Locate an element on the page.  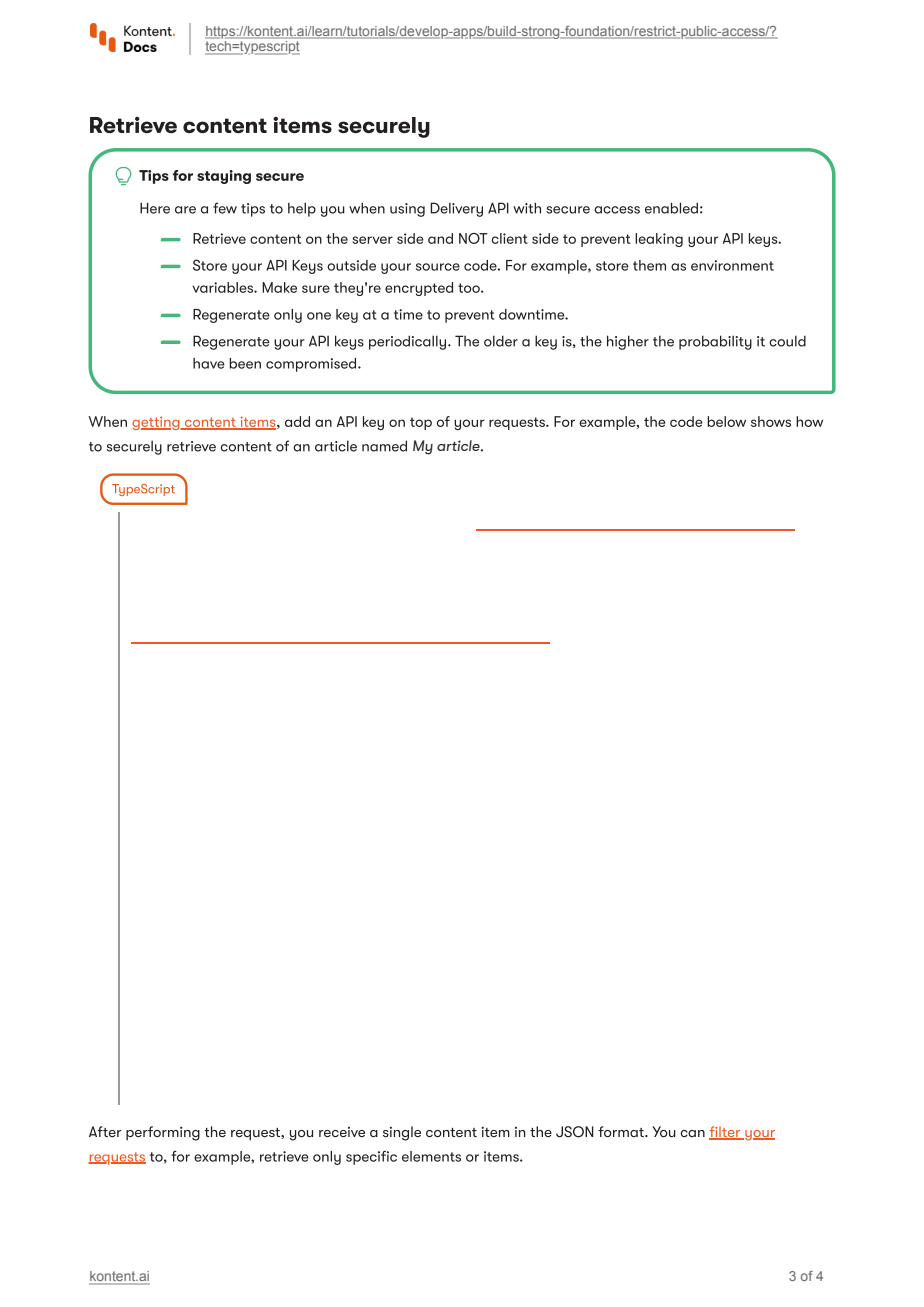
performing is located at coordinates (163, 1133).
